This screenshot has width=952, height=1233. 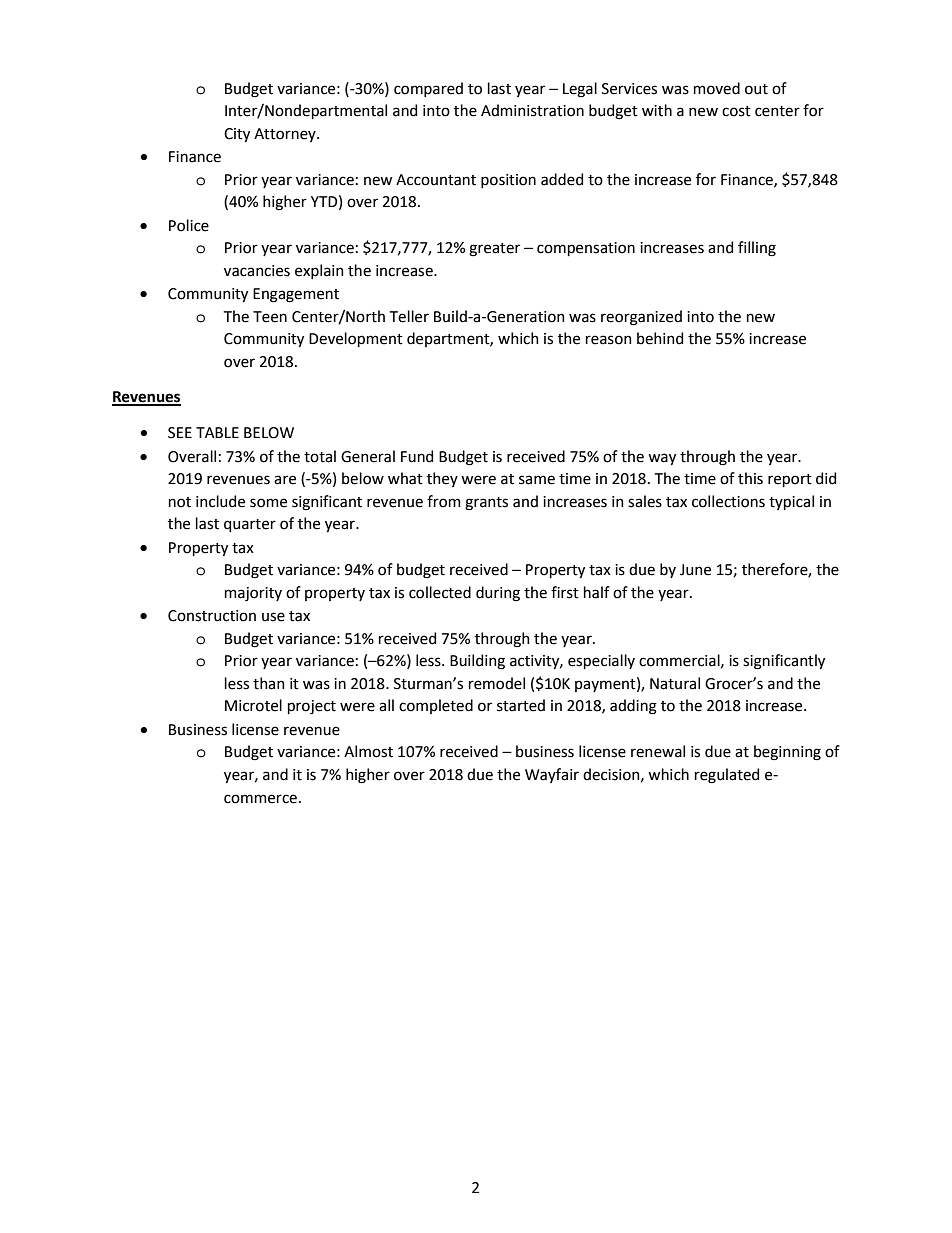 What do you see at coordinates (494, 250) in the screenshot?
I see `greater` at bounding box center [494, 250].
